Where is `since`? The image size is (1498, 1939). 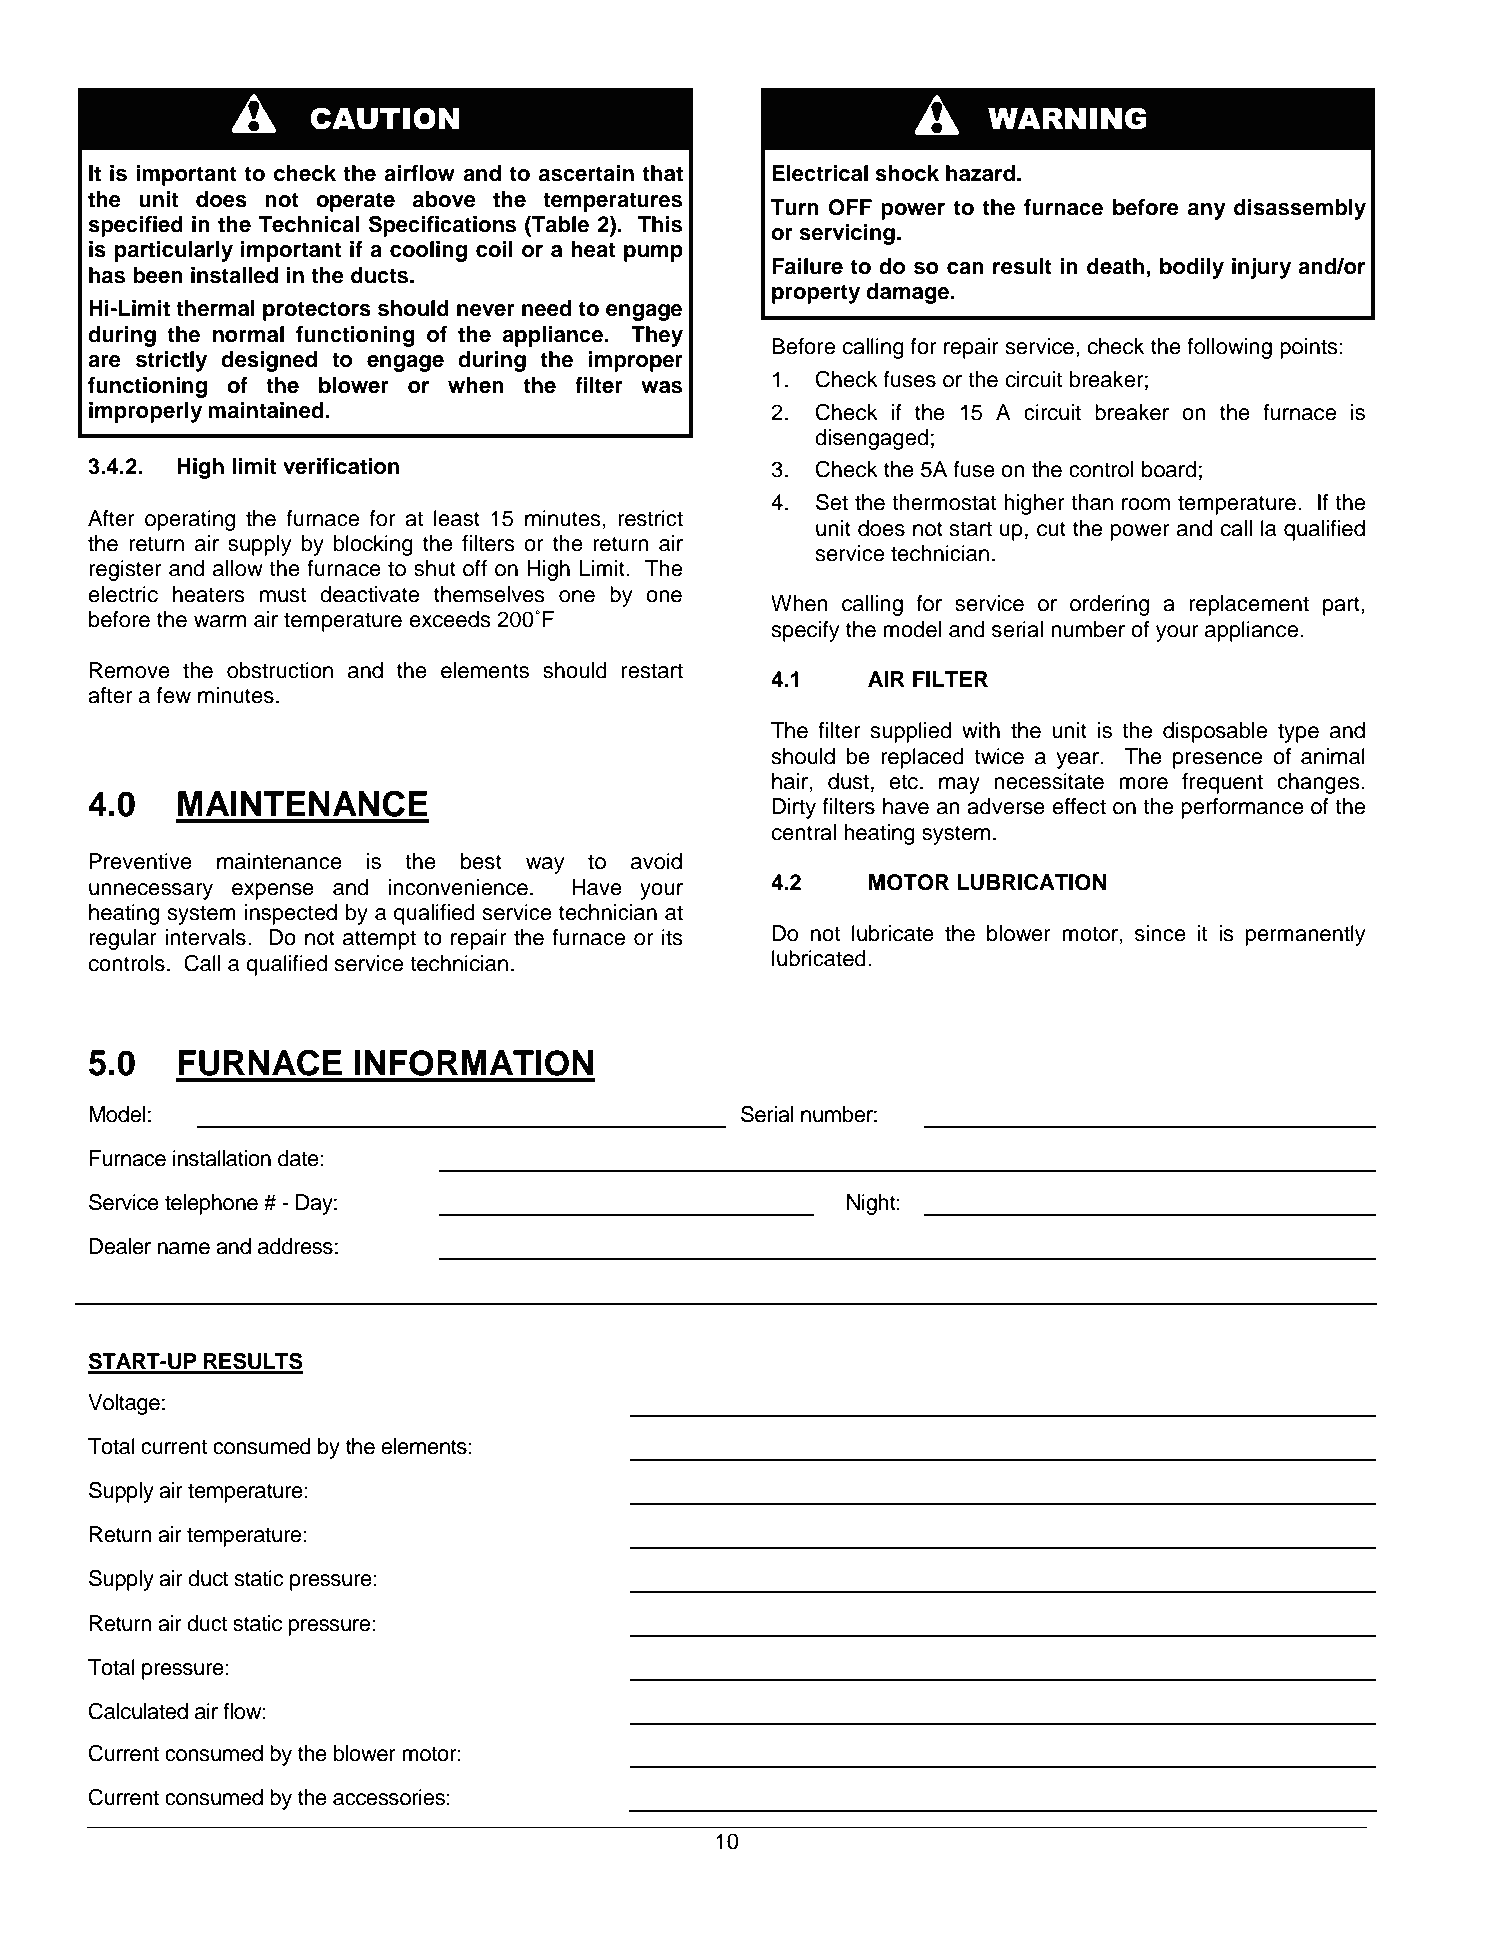 since is located at coordinates (1160, 933).
